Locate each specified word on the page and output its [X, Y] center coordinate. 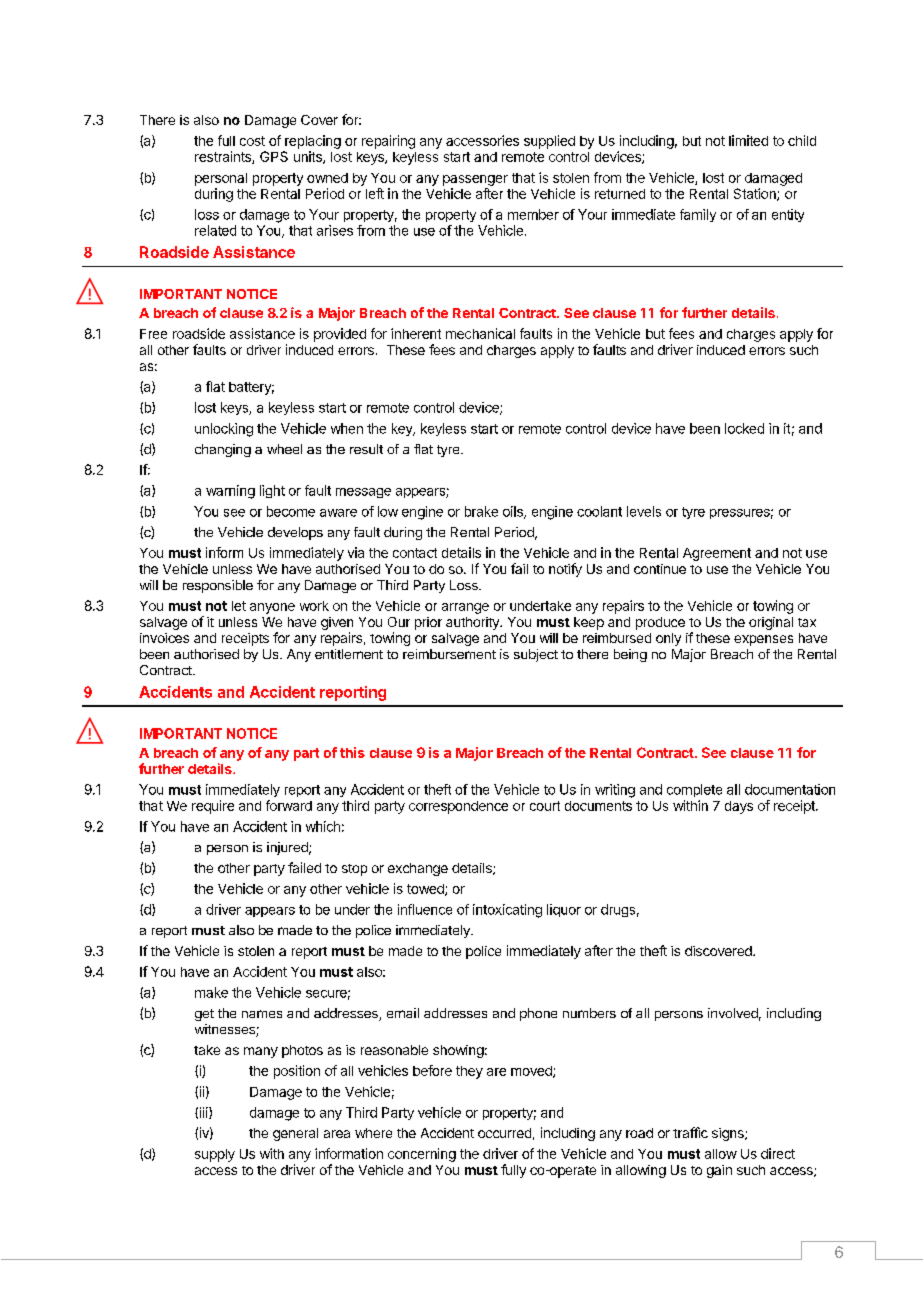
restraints [224, 157]
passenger [475, 180]
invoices [164, 638]
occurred [504, 1133]
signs [729, 1134]
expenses [763, 640]
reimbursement [449, 654]
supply [215, 1155]
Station [756, 194]
